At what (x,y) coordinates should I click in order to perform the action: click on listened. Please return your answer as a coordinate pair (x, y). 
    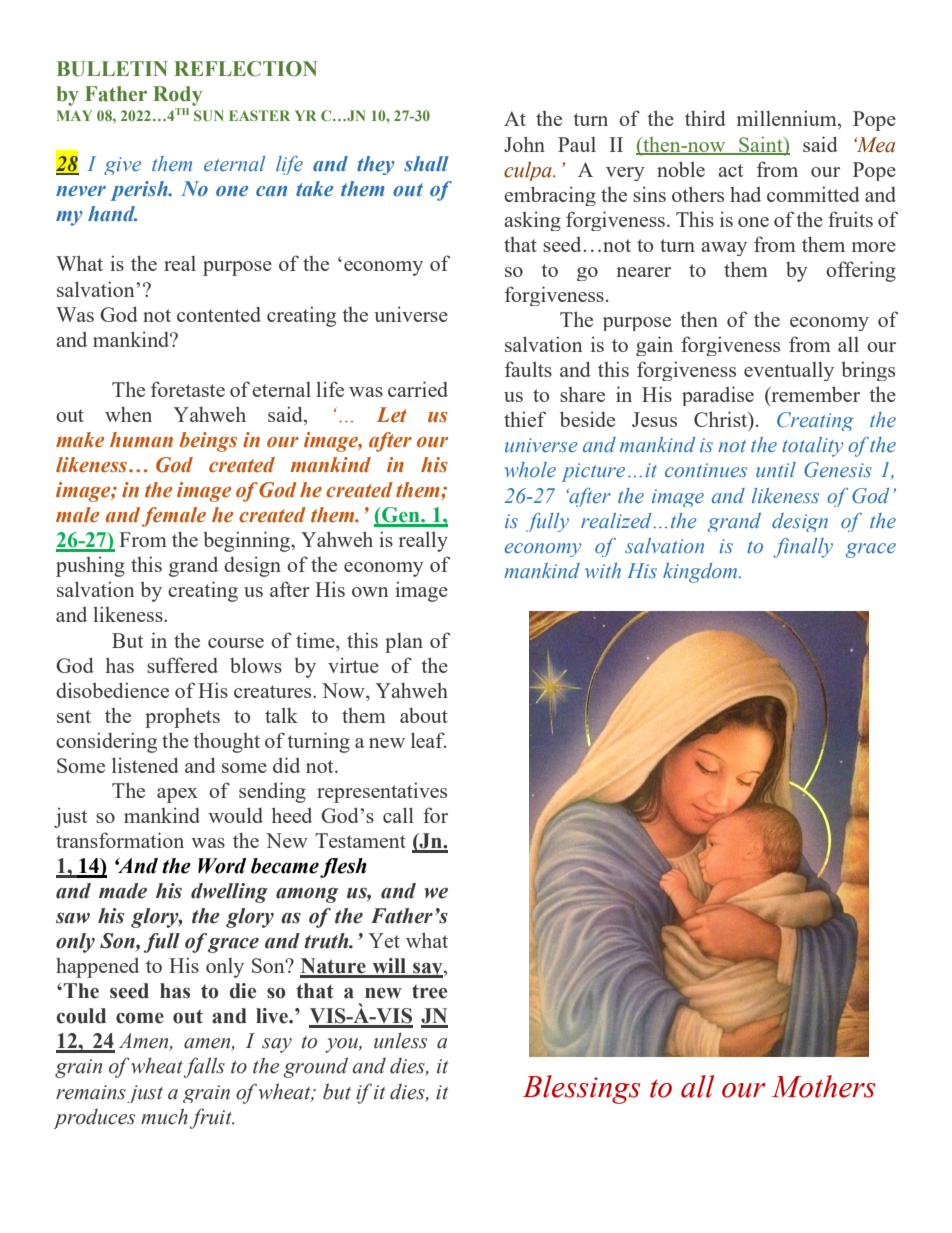
    Looking at the image, I should click on (145, 765).
